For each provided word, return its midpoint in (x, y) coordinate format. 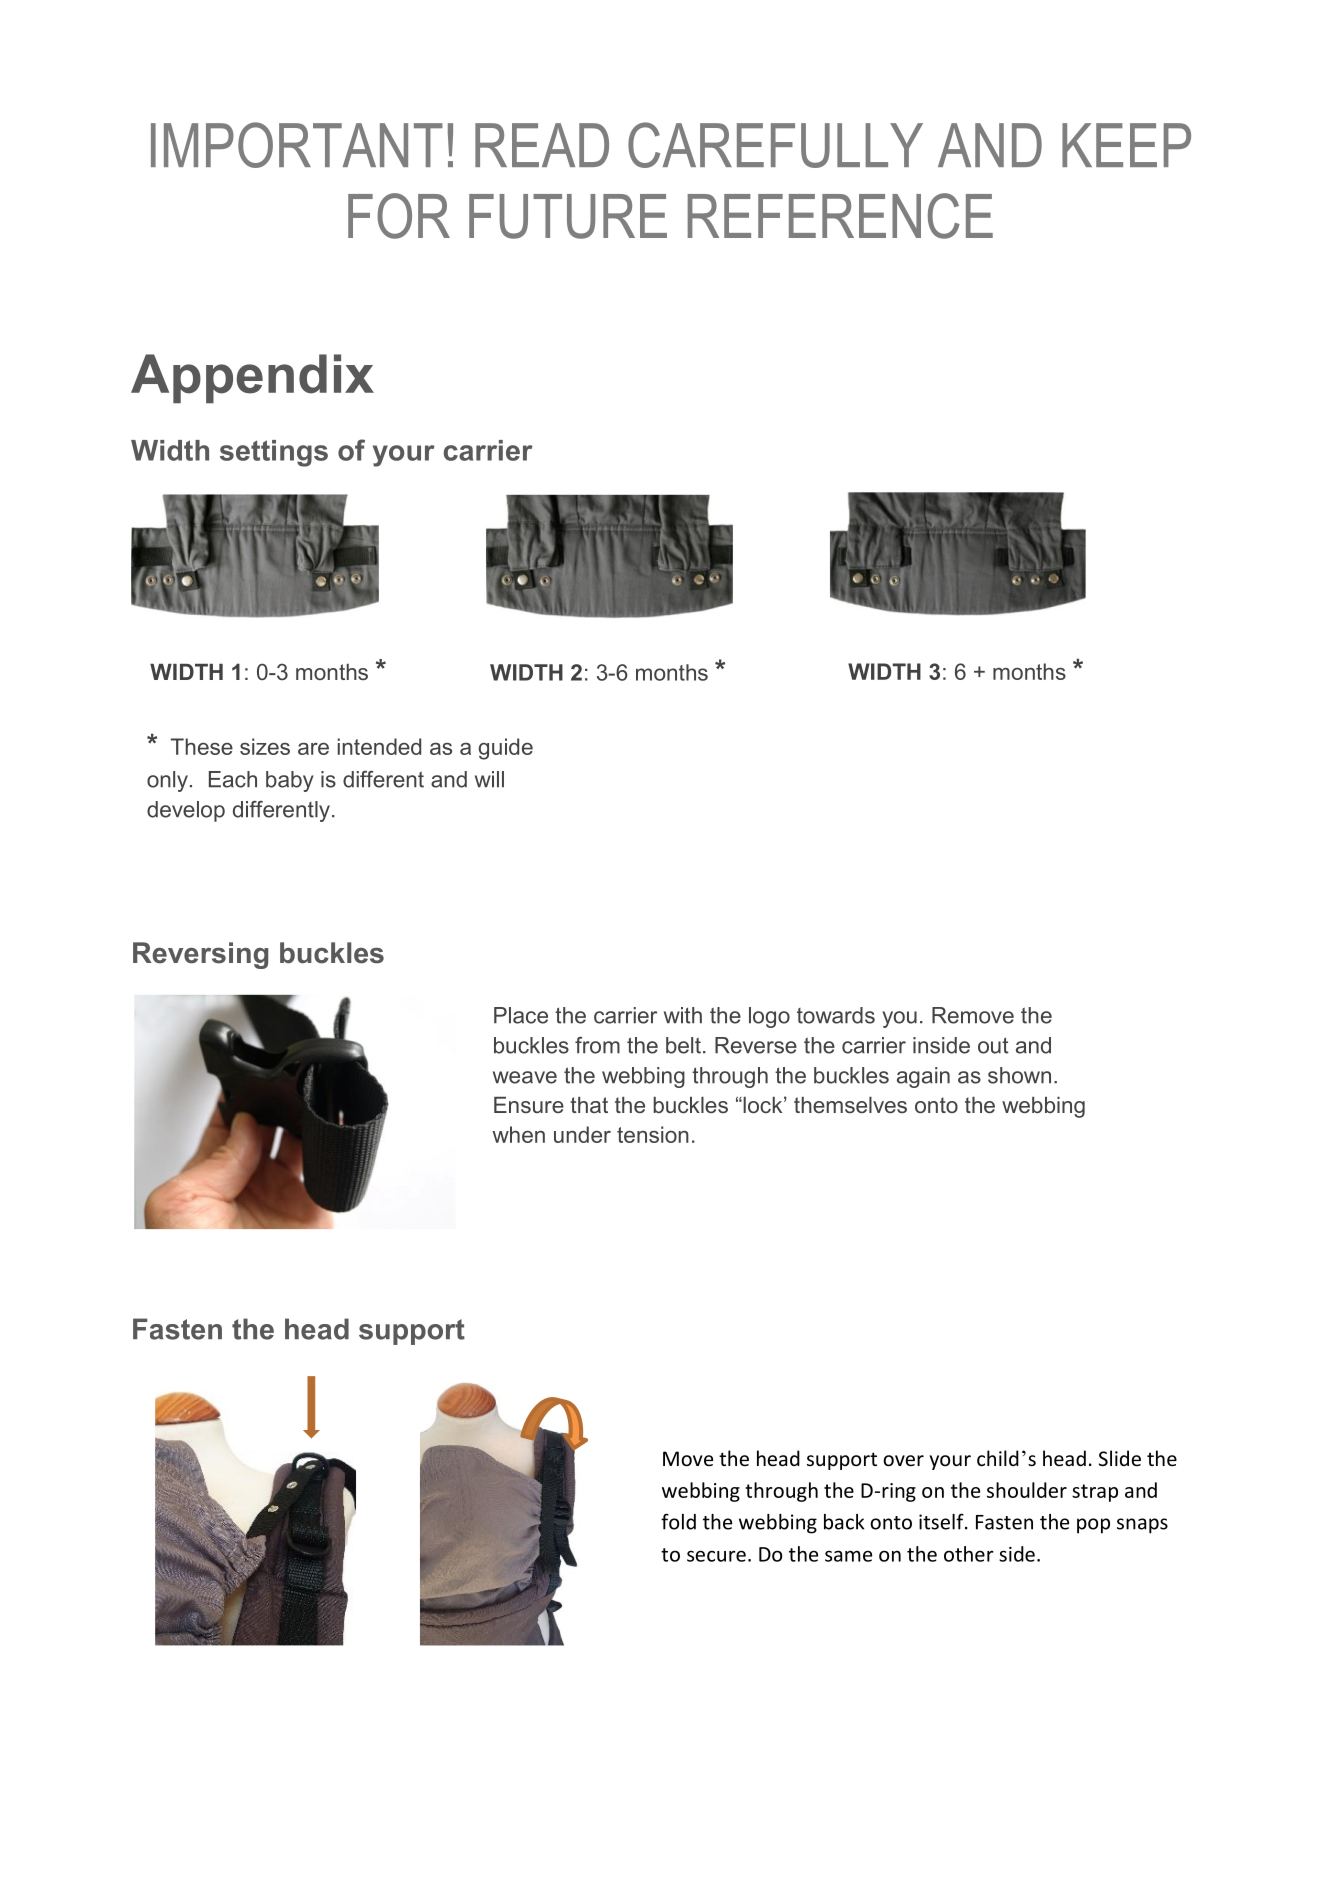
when (518, 1134)
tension (653, 1134)
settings (274, 453)
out (993, 1045)
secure (716, 1556)
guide (506, 749)
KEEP (1126, 145)
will (489, 779)
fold (678, 1521)
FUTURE (568, 216)
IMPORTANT (297, 145)
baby (290, 781)
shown (1019, 1075)
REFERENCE (840, 216)
